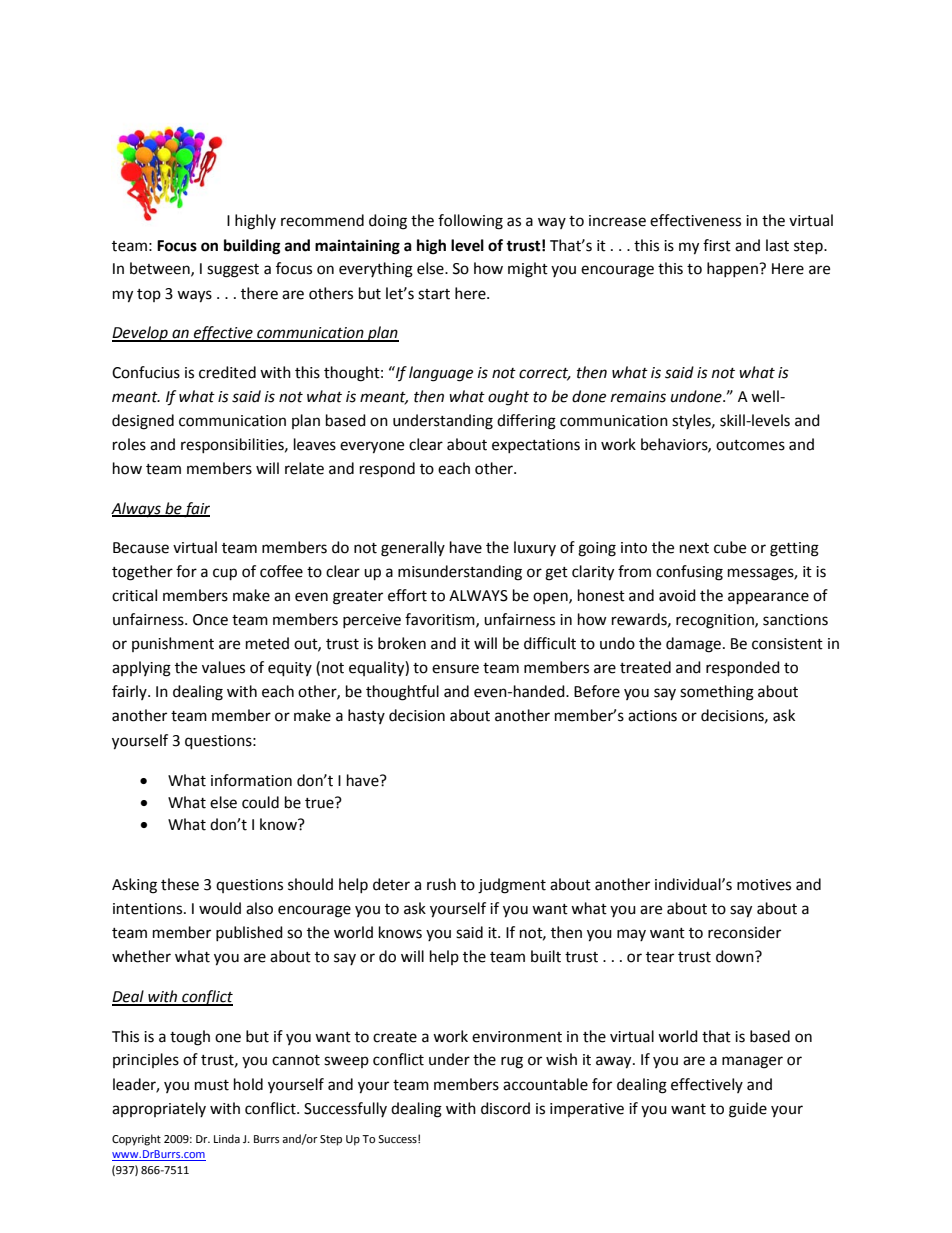 The width and height of the document is (952, 1233). Describe the element at coordinates (470, 222) in the document. I see `following` at that location.
